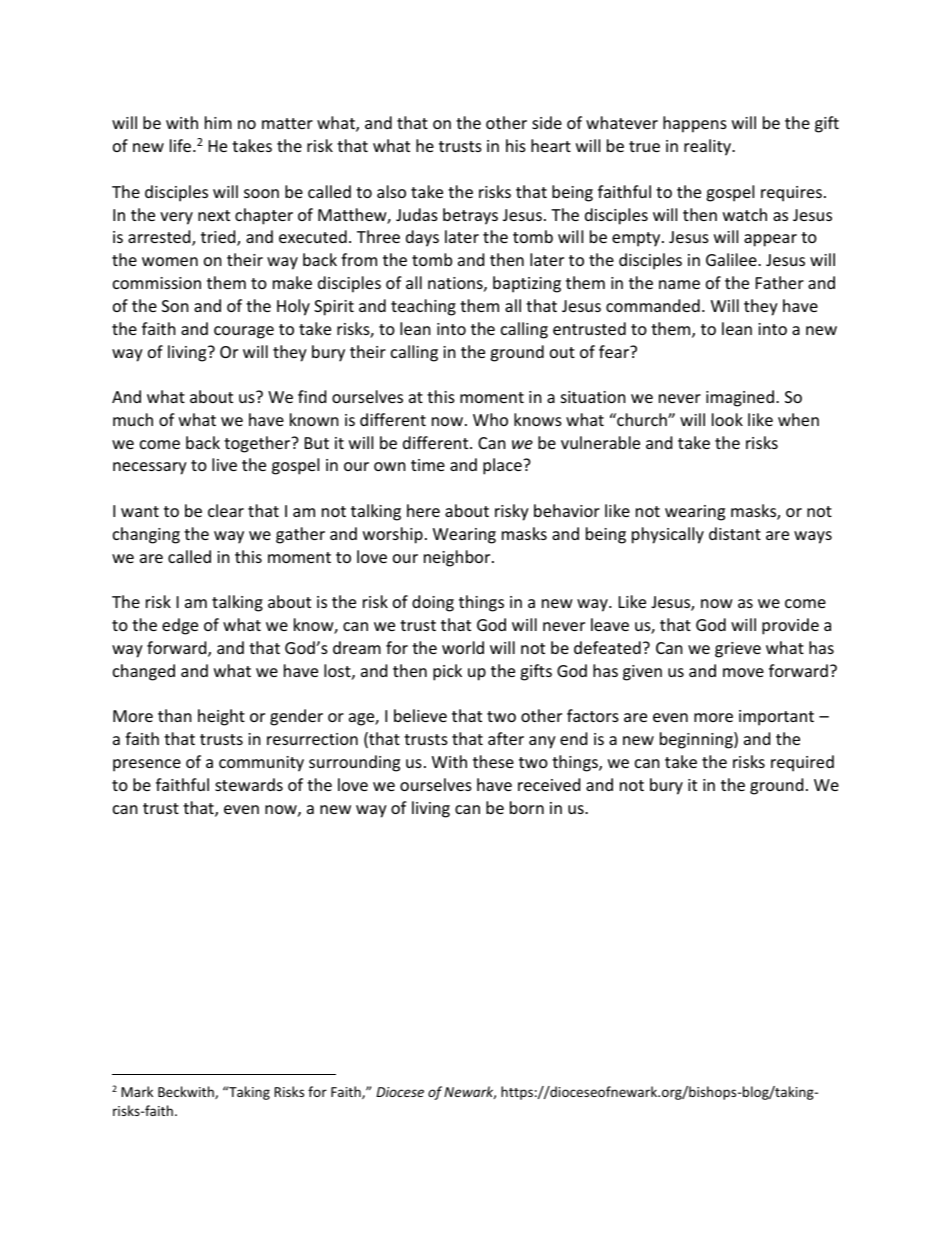 This image has width=952, height=1233. Describe the element at coordinates (735, 533) in the image. I see `distant` at that location.
